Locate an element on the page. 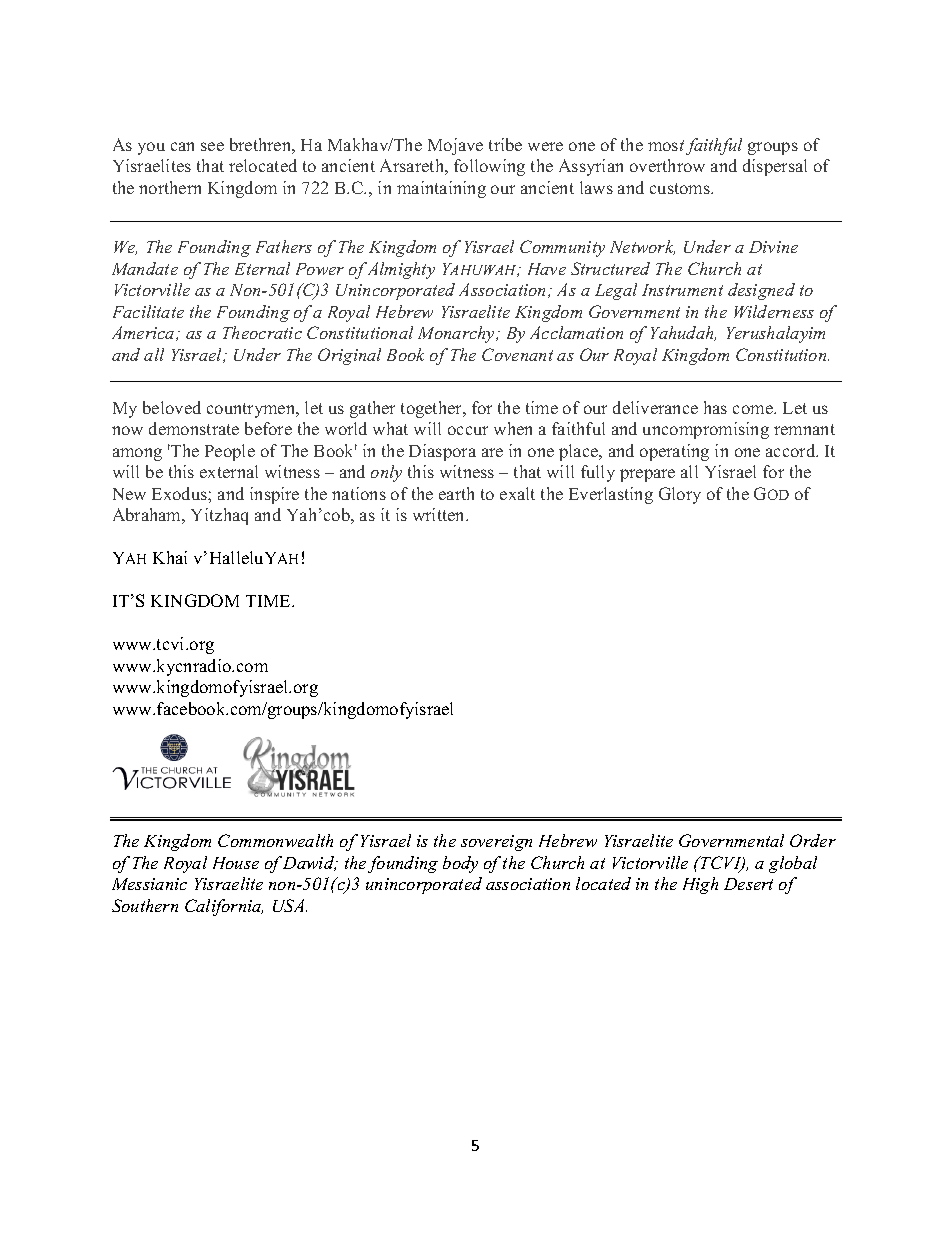 The image size is (952, 1233). dispersal is located at coordinates (775, 167).
